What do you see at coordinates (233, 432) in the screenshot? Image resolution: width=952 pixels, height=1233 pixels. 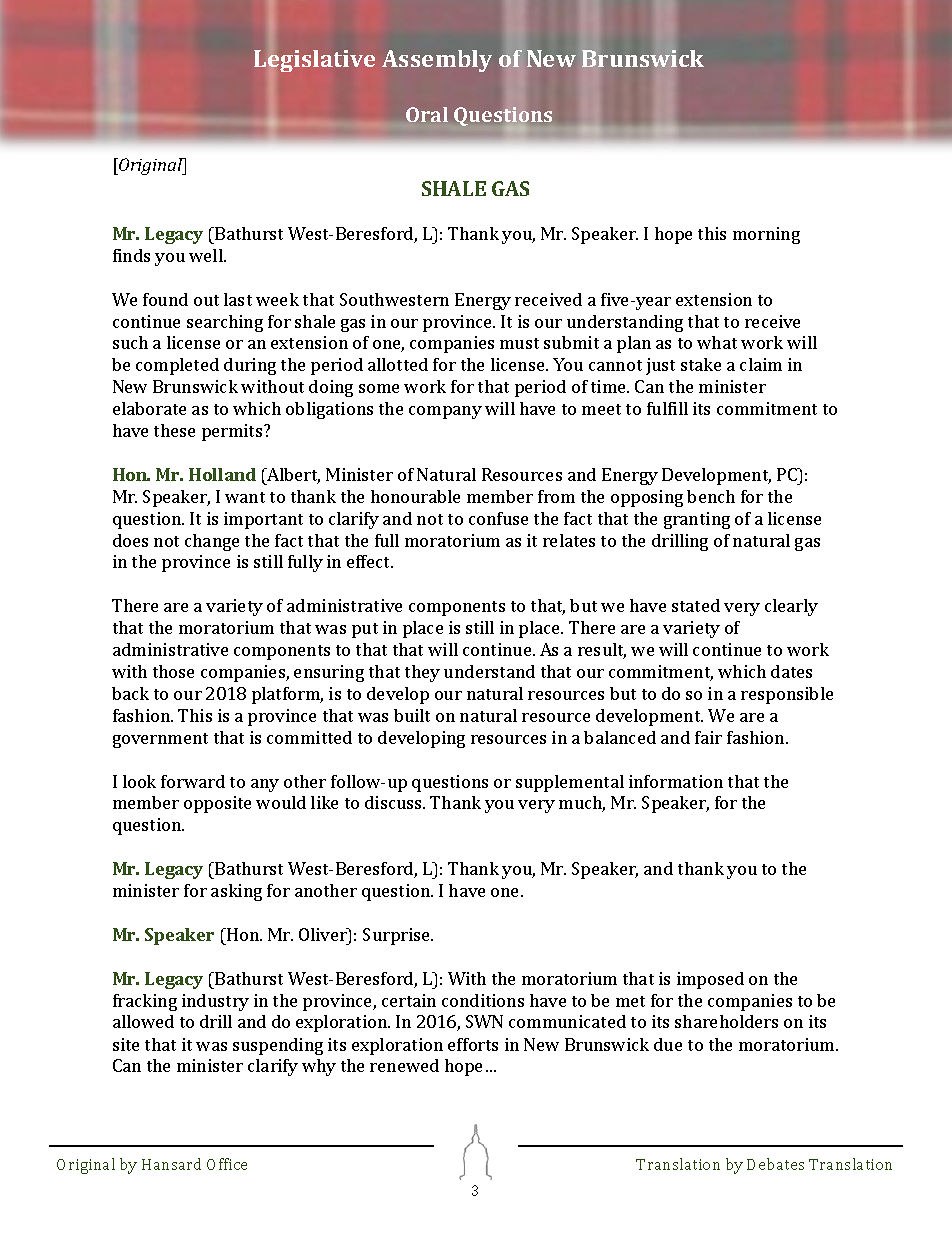 I see `permits` at bounding box center [233, 432].
